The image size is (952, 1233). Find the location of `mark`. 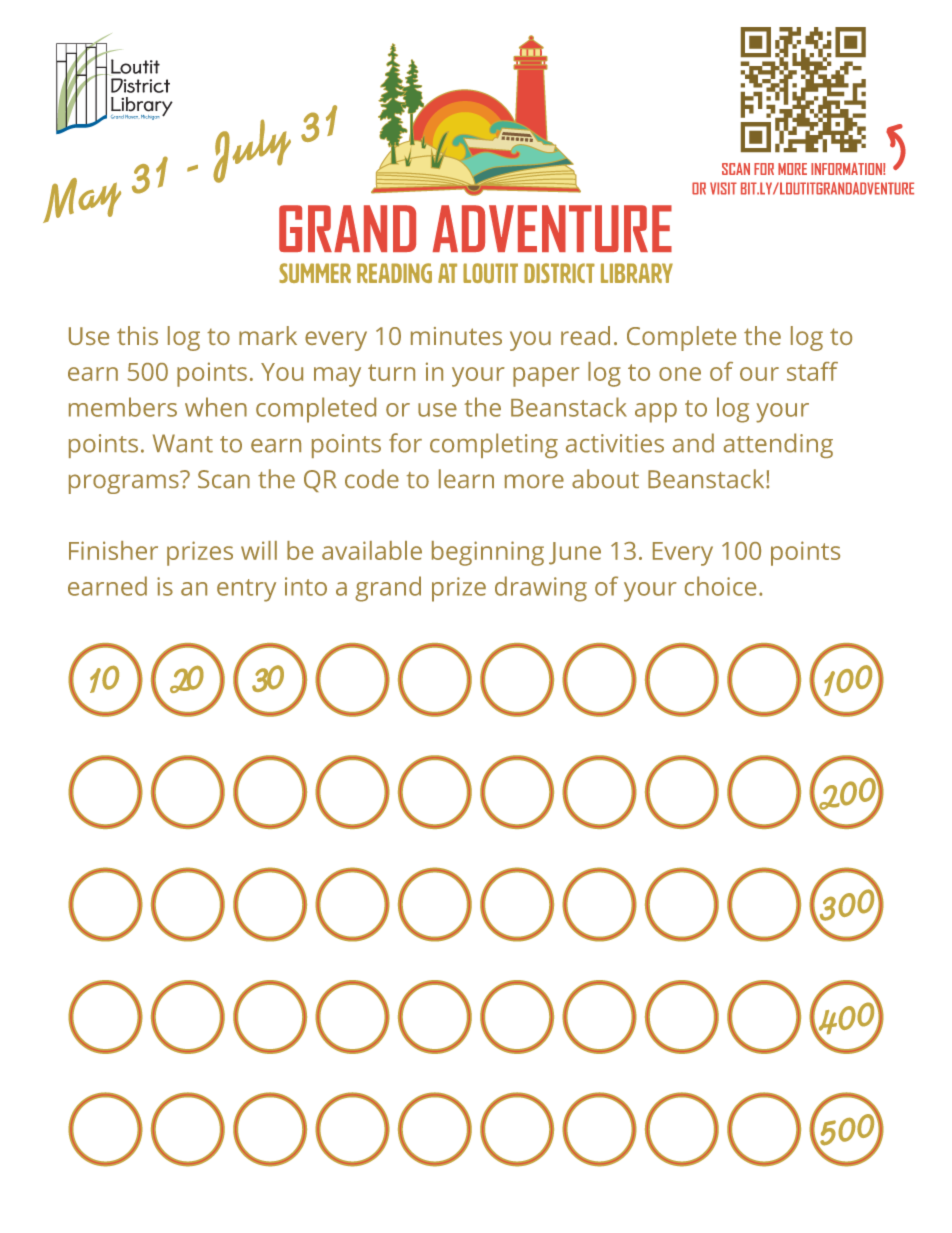

mark is located at coordinates (268, 335).
